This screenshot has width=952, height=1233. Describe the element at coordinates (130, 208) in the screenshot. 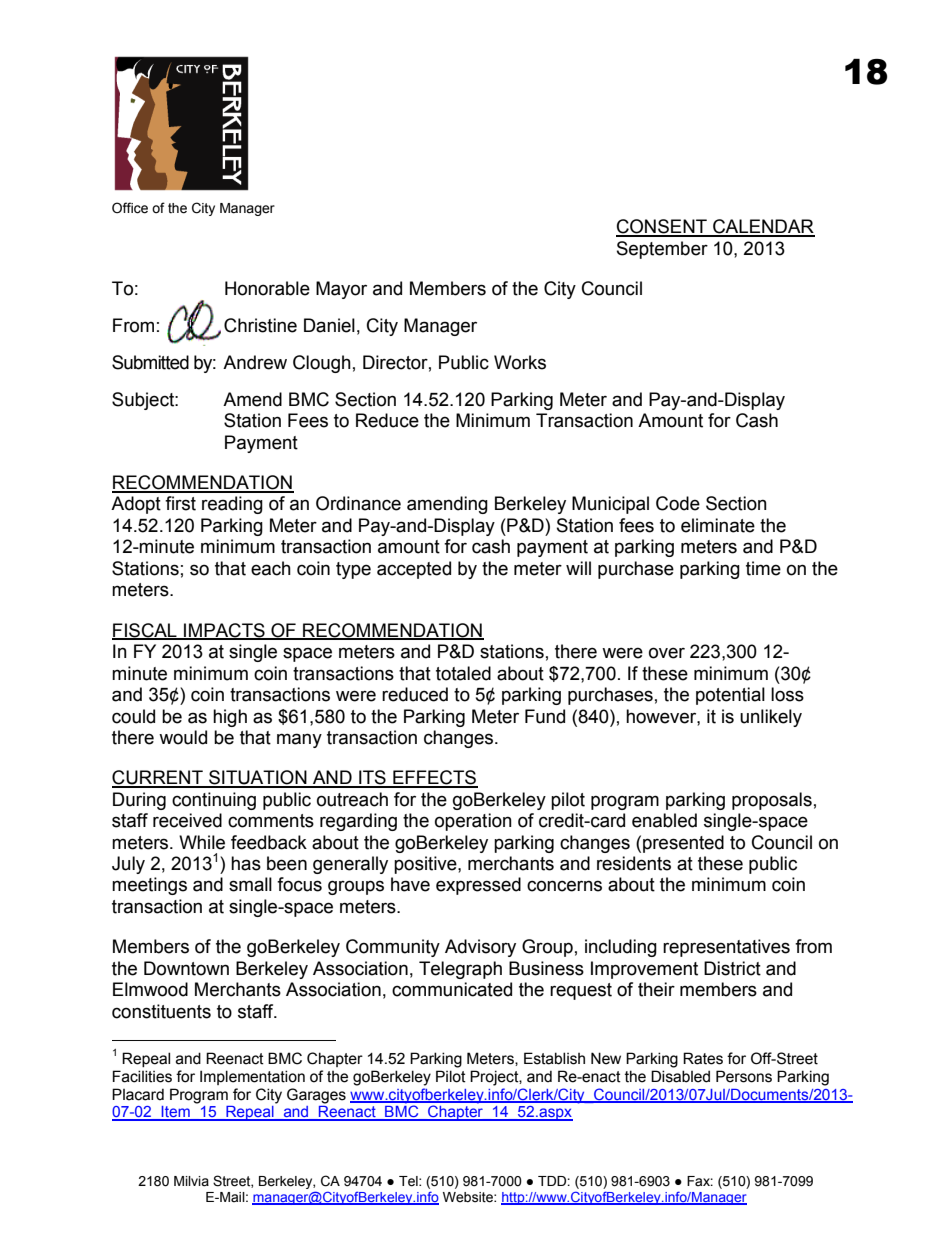

I see `Office` at that location.
